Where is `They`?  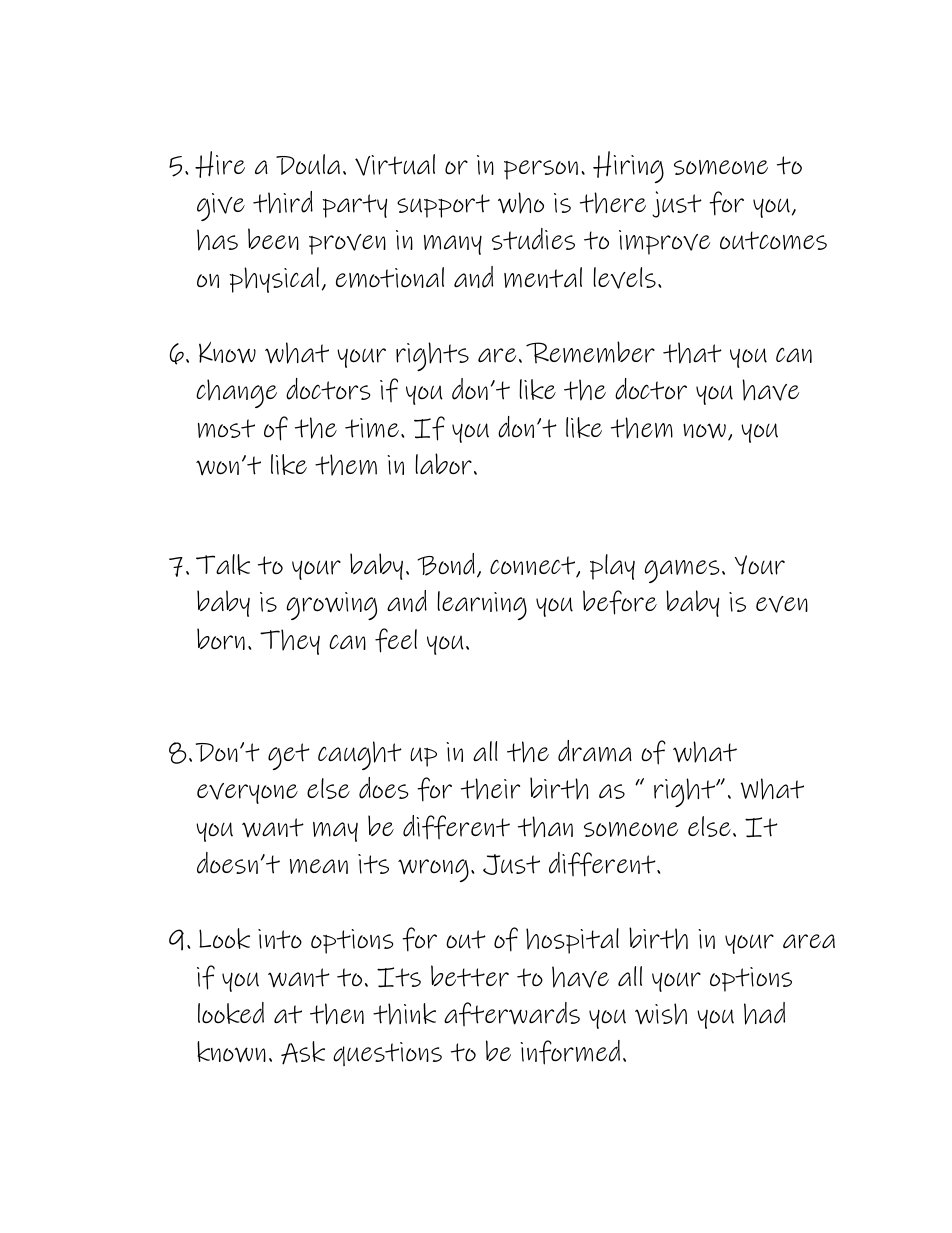 They is located at coordinates (290, 642).
